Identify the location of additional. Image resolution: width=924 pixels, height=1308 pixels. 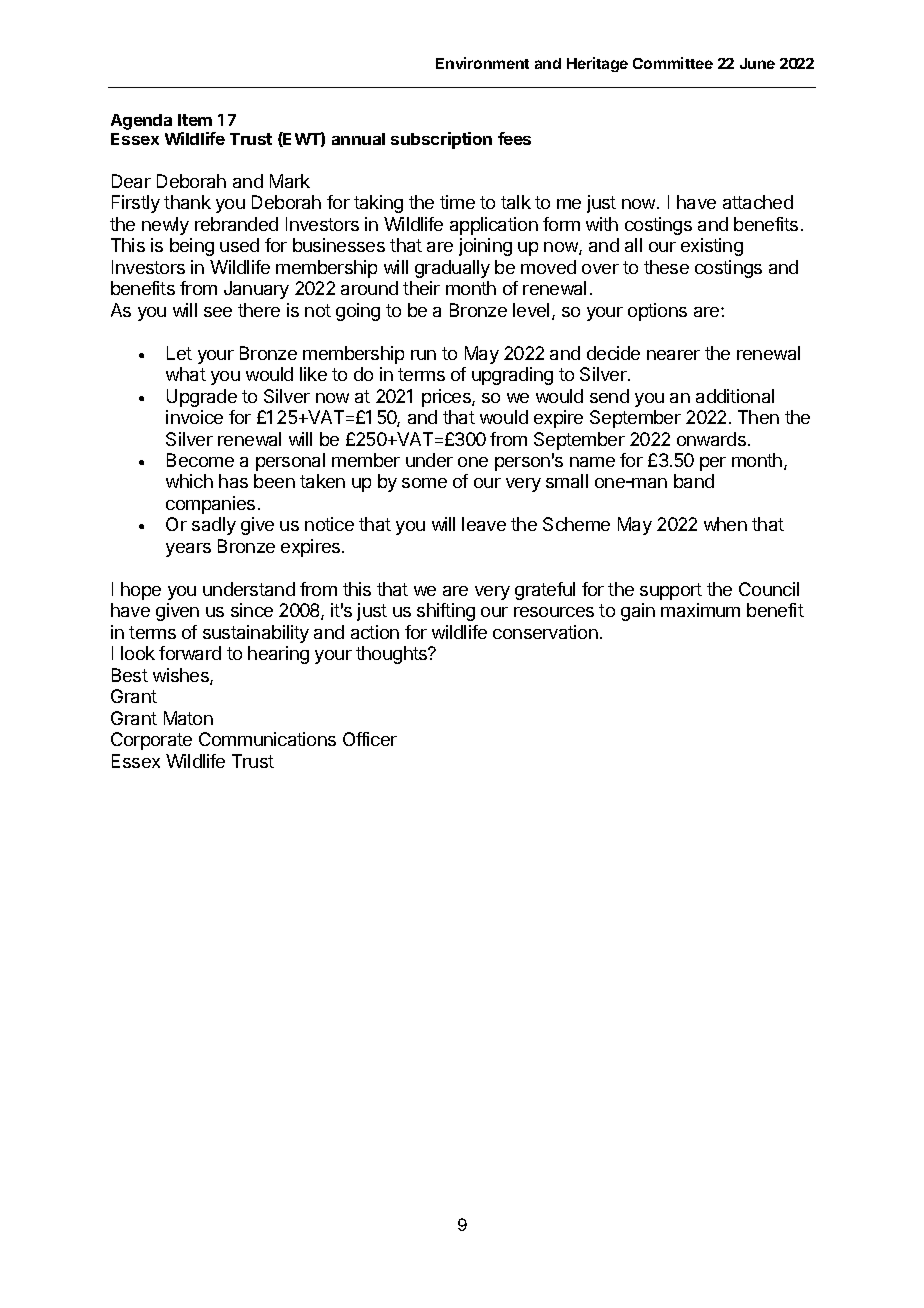
(735, 396).
